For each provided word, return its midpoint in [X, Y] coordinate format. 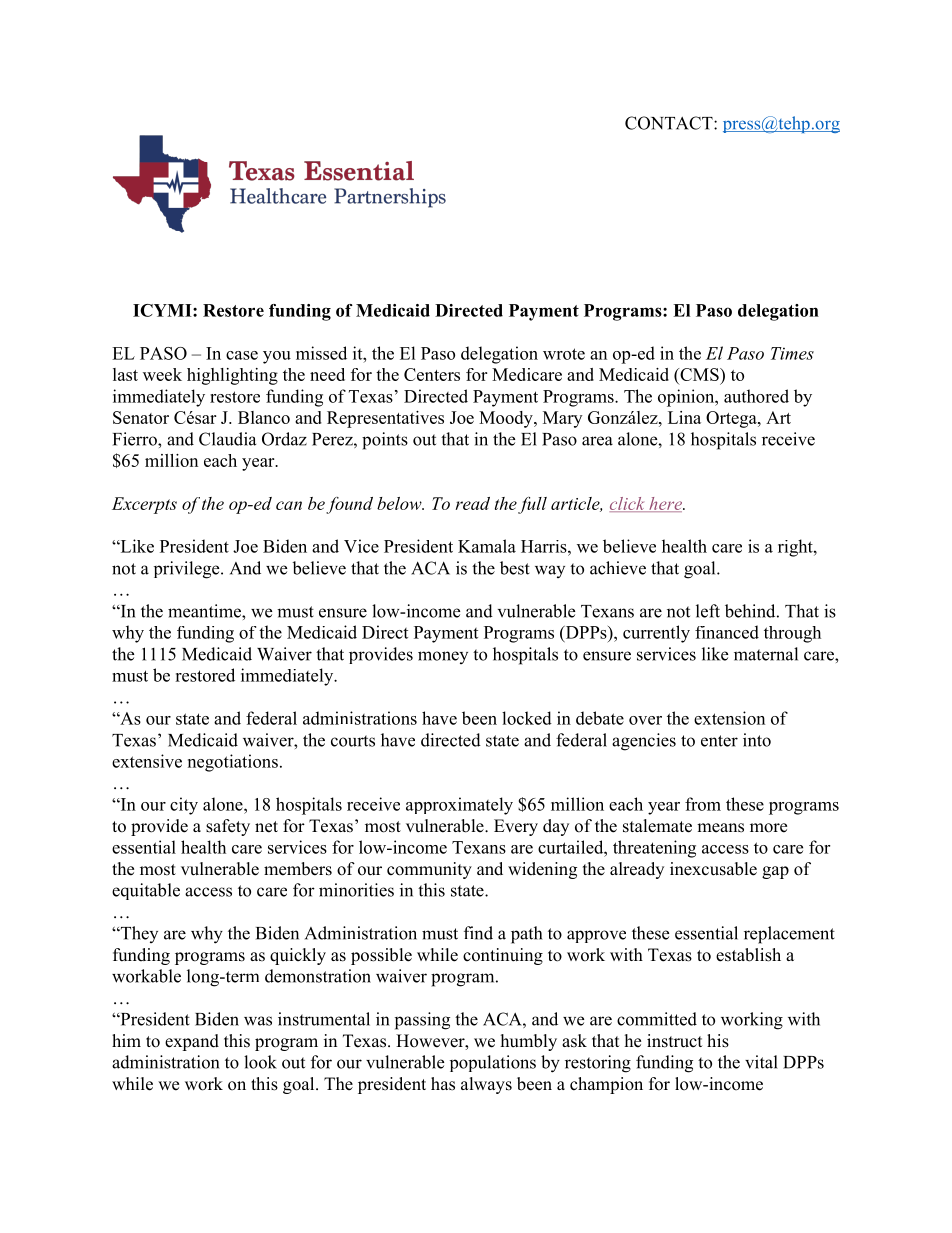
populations [493, 1063]
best [515, 568]
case [242, 355]
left [708, 611]
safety [228, 827]
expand [192, 1042]
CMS [699, 374]
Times [792, 353]
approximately [459, 806]
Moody [507, 419]
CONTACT [670, 123]
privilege [188, 570]
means [720, 828]
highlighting [232, 376]
